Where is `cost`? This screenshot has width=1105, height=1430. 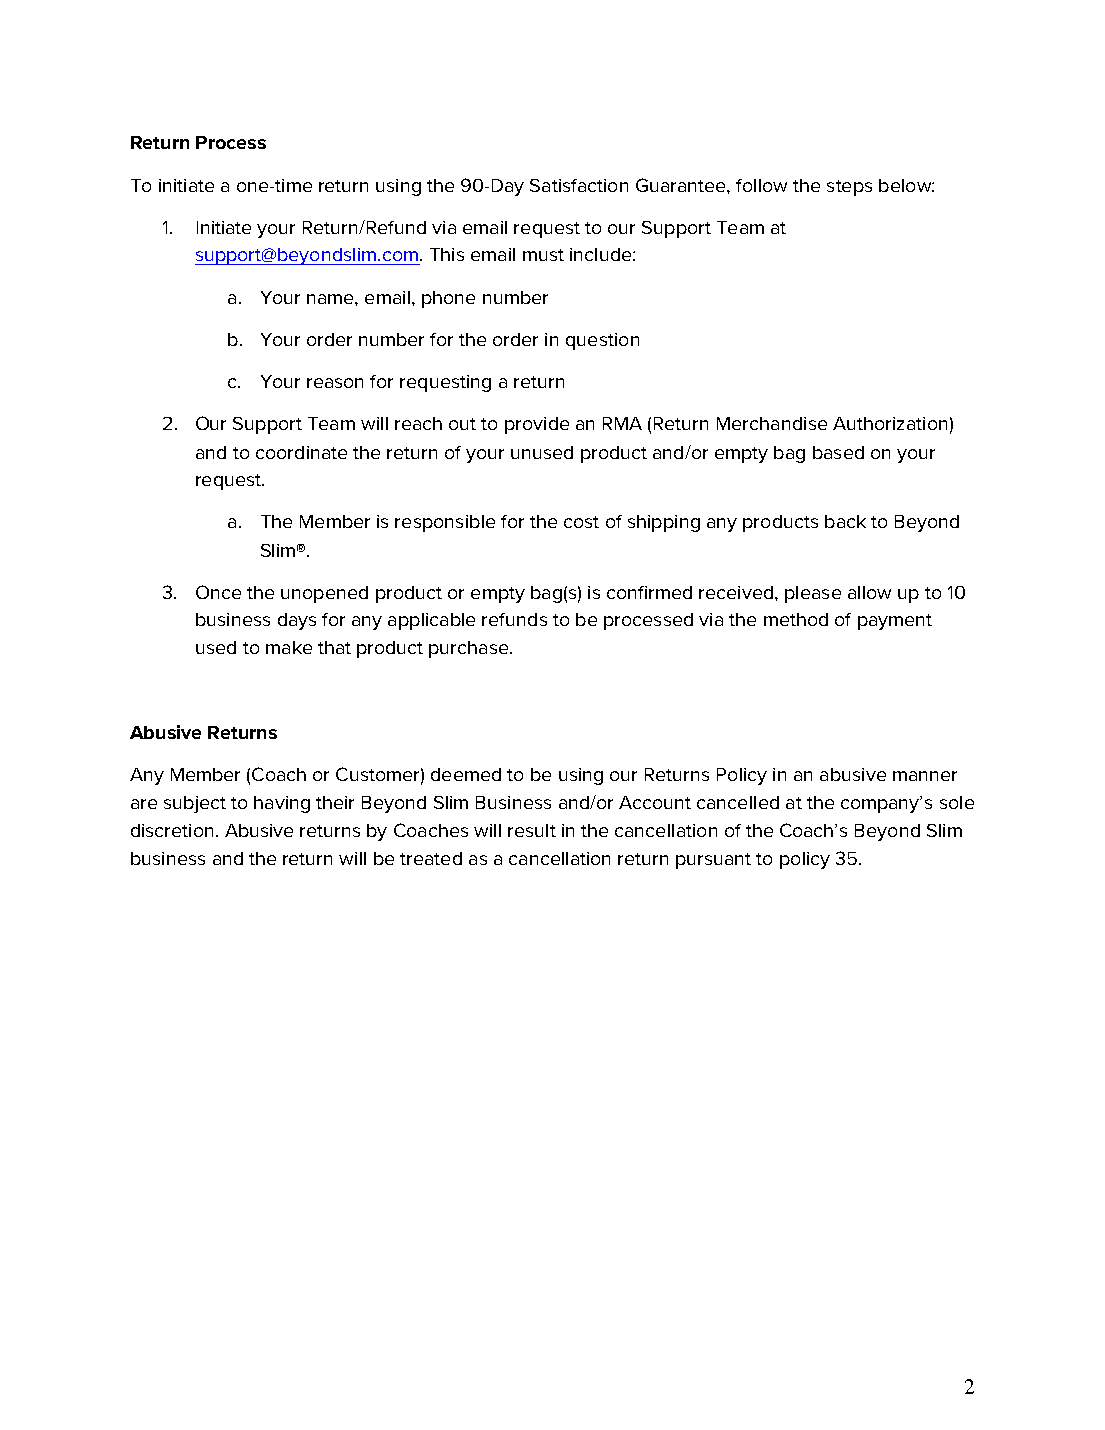 cost is located at coordinates (581, 522).
